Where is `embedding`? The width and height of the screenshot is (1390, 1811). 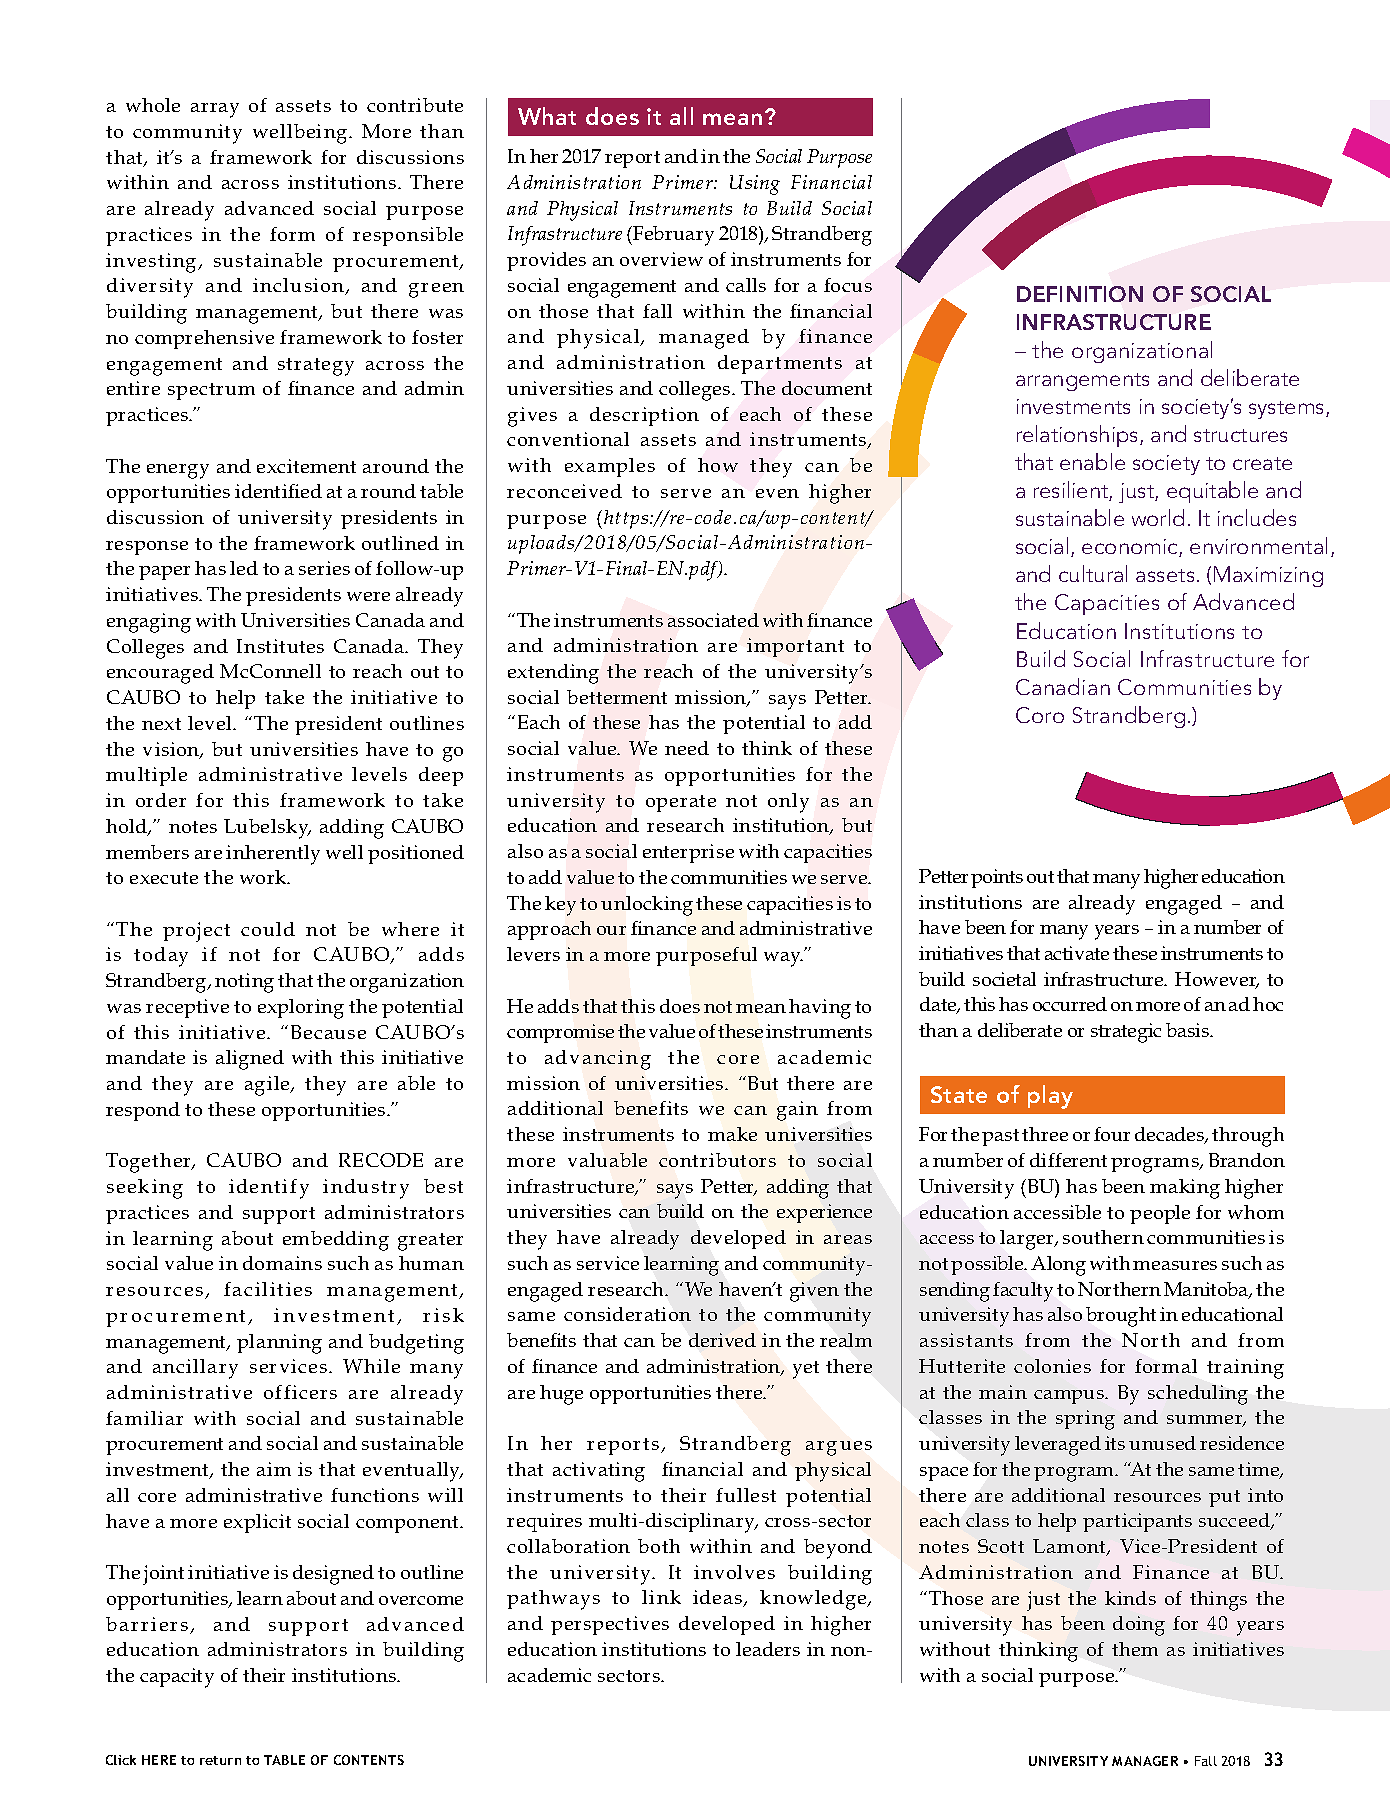 embedding is located at coordinates (336, 1241).
